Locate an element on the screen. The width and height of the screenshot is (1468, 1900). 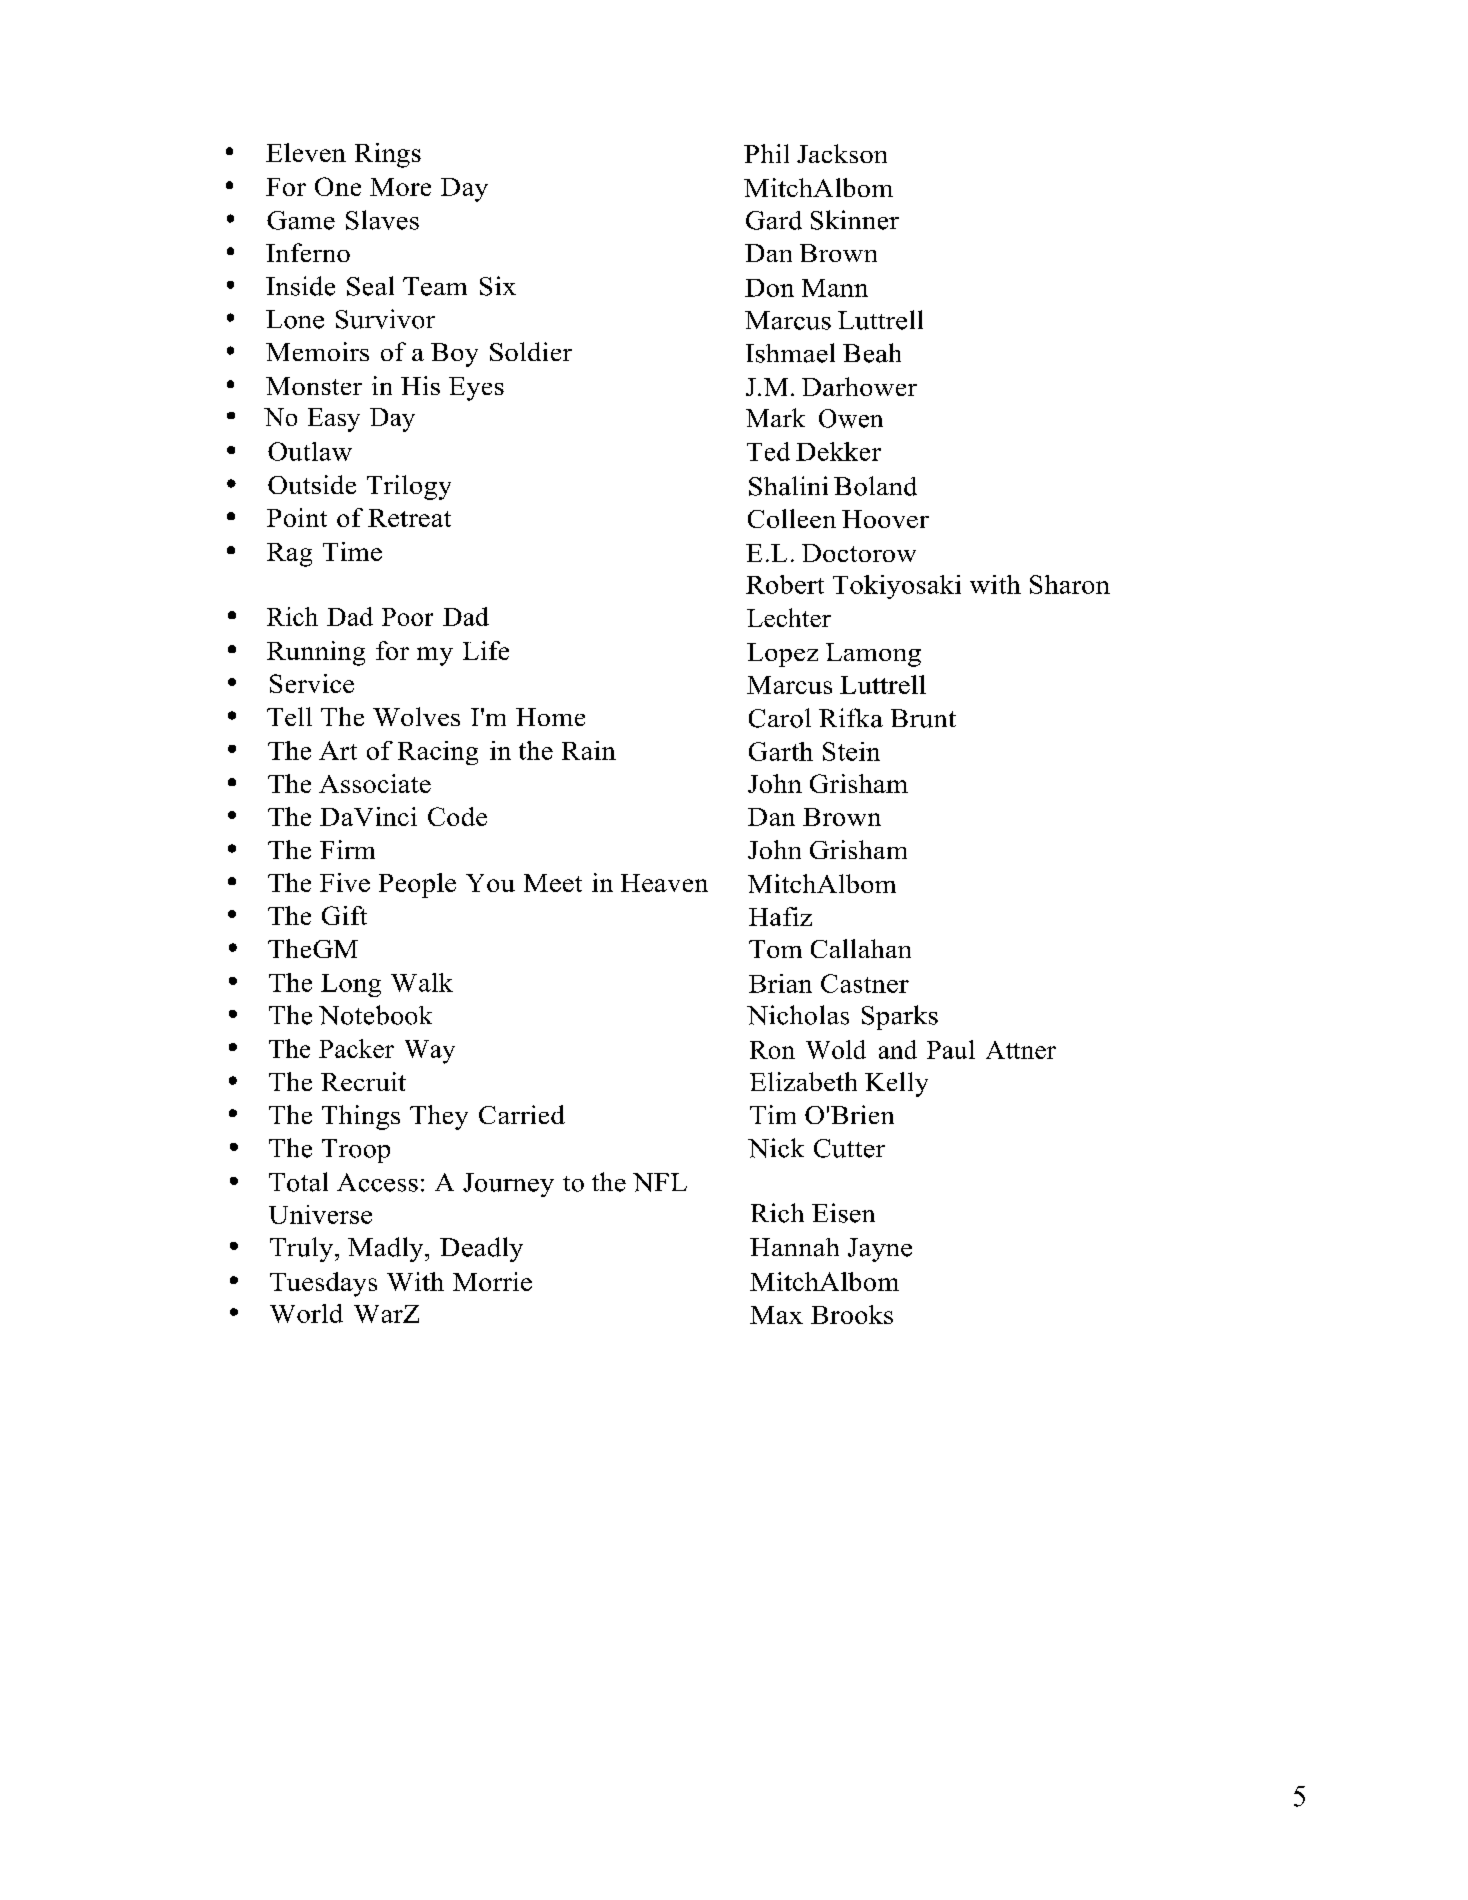
Time is located at coordinates (352, 551).
